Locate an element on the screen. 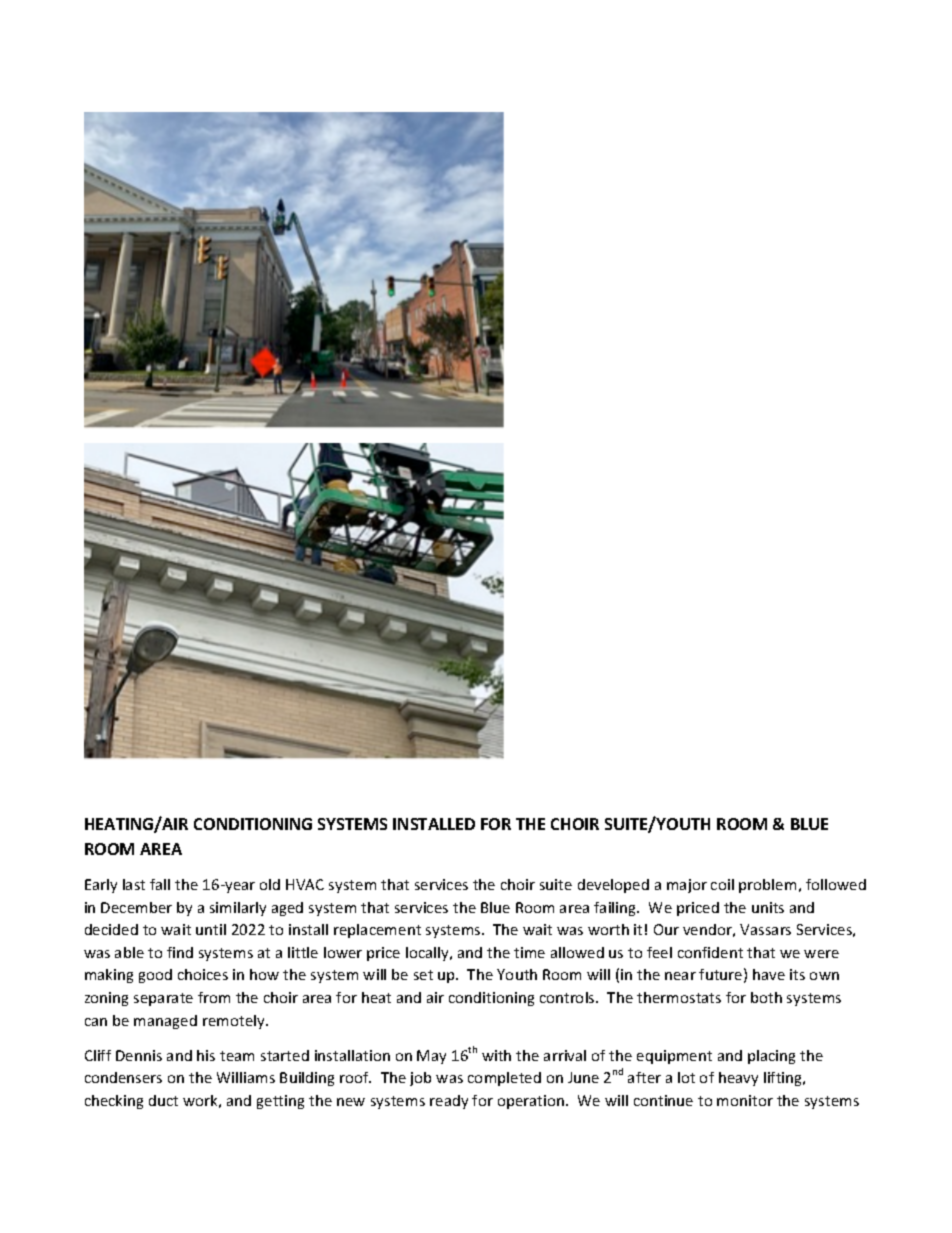 This screenshot has height=1233, width=952. from is located at coordinates (214, 997).
